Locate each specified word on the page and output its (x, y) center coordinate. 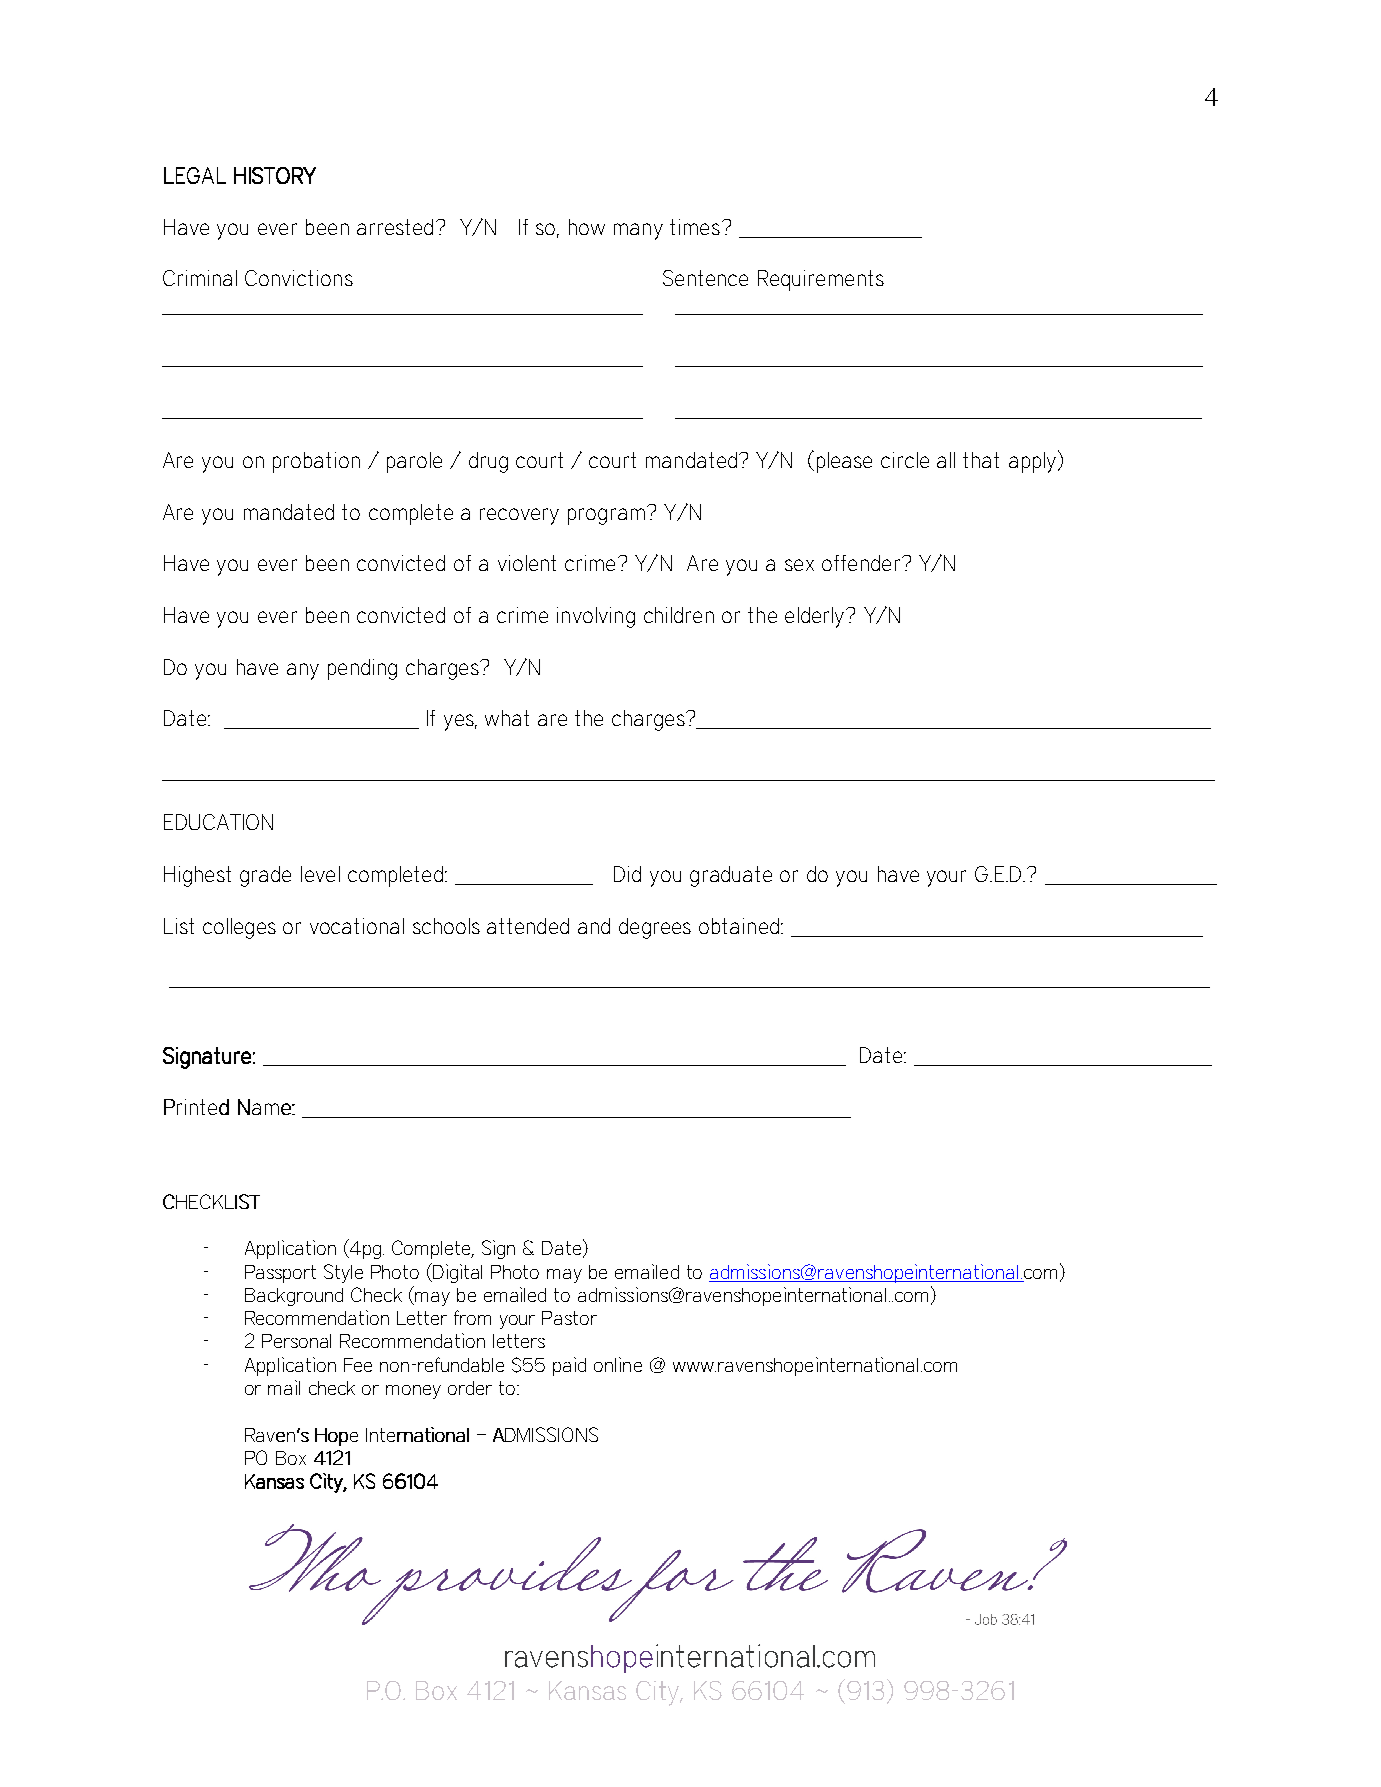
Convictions (299, 278)
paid (569, 1366)
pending (362, 669)
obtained (739, 926)
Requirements (821, 280)
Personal (296, 1341)
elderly (816, 617)
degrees (655, 928)
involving (596, 617)
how (587, 227)
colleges (239, 928)
